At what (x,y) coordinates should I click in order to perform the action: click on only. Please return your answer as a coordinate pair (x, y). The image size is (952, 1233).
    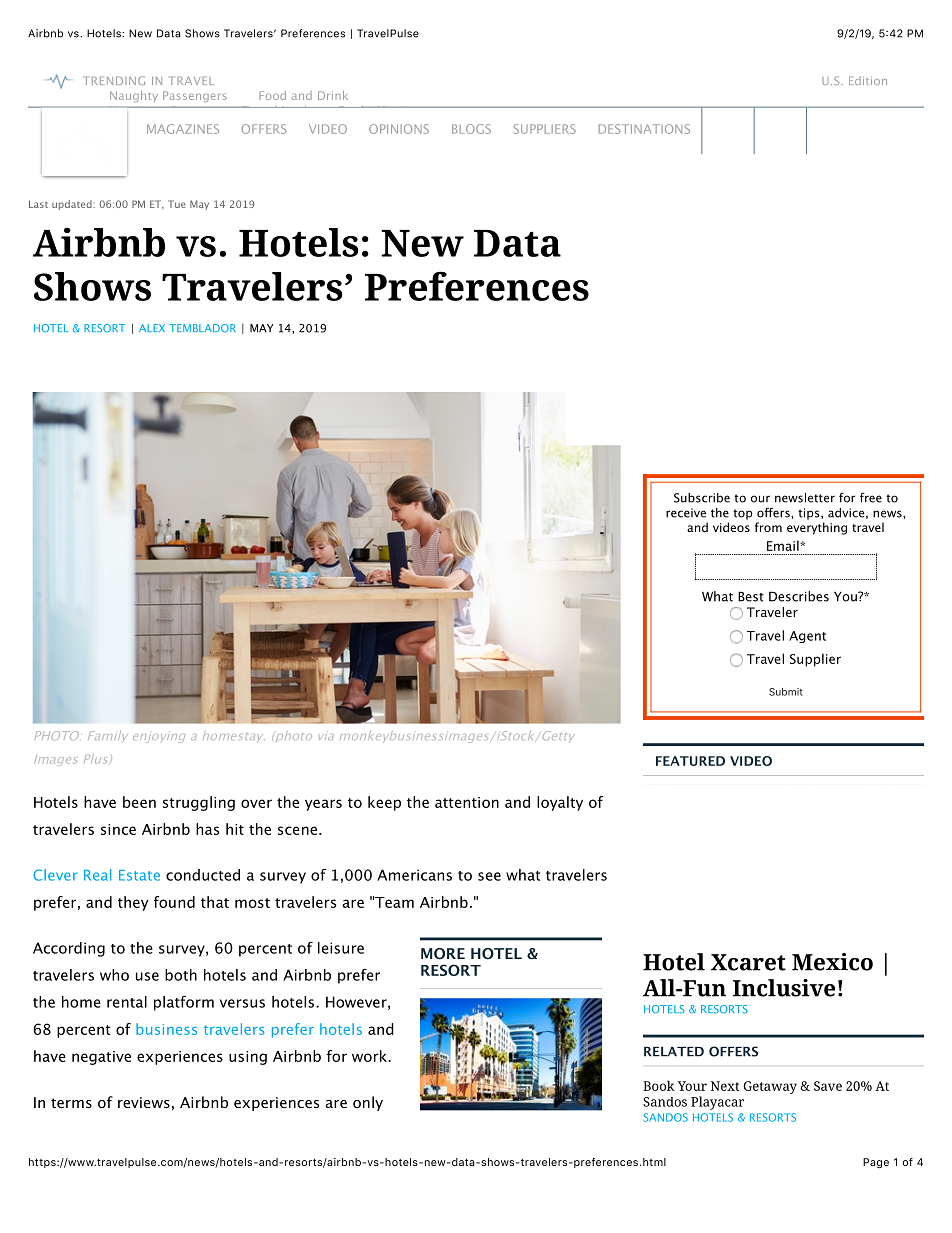
    Looking at the image, I should click on (368, 1103).
